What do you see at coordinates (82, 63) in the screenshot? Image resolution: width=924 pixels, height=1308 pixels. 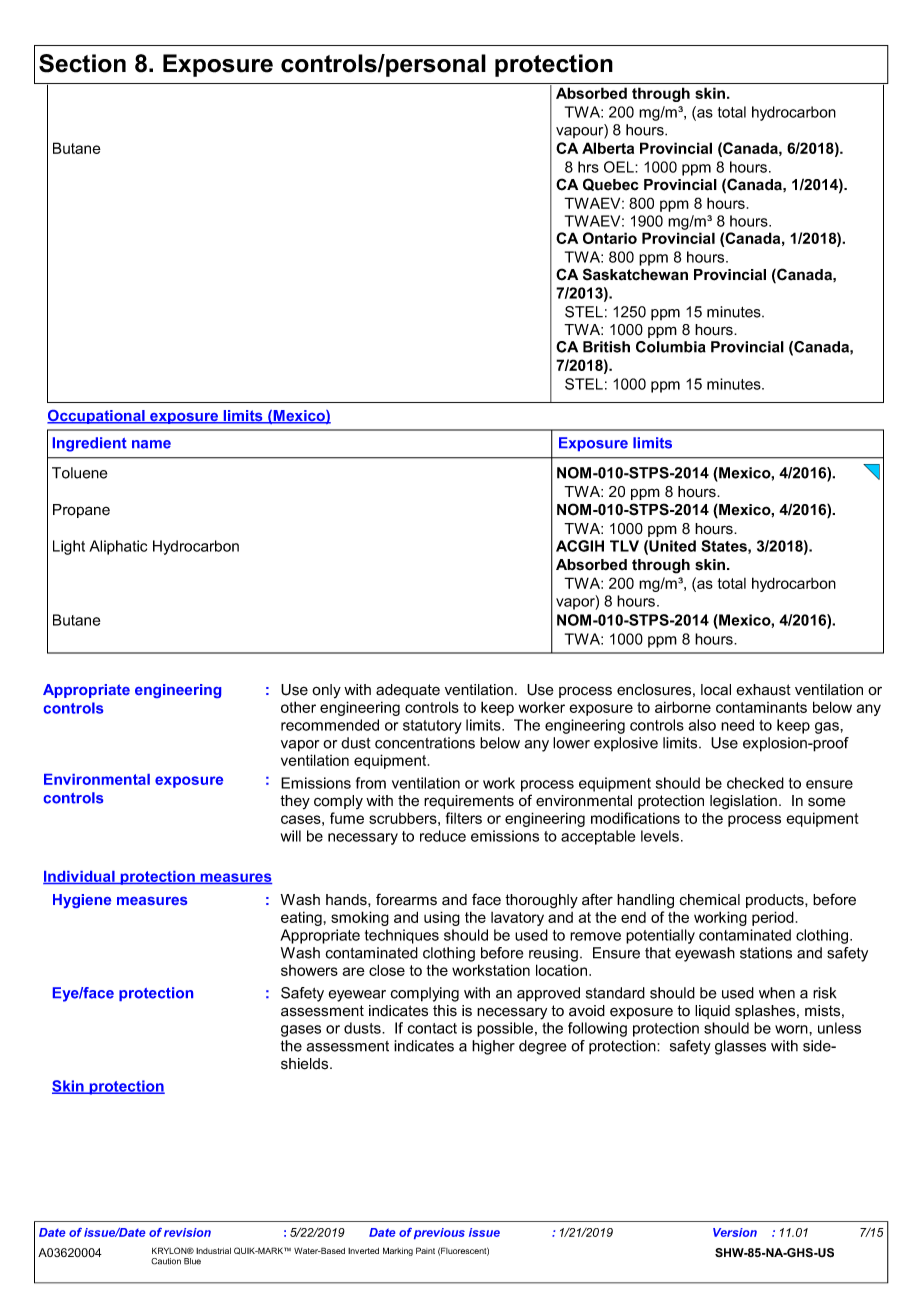 I see `Section` at bounding box center [82, 63].
